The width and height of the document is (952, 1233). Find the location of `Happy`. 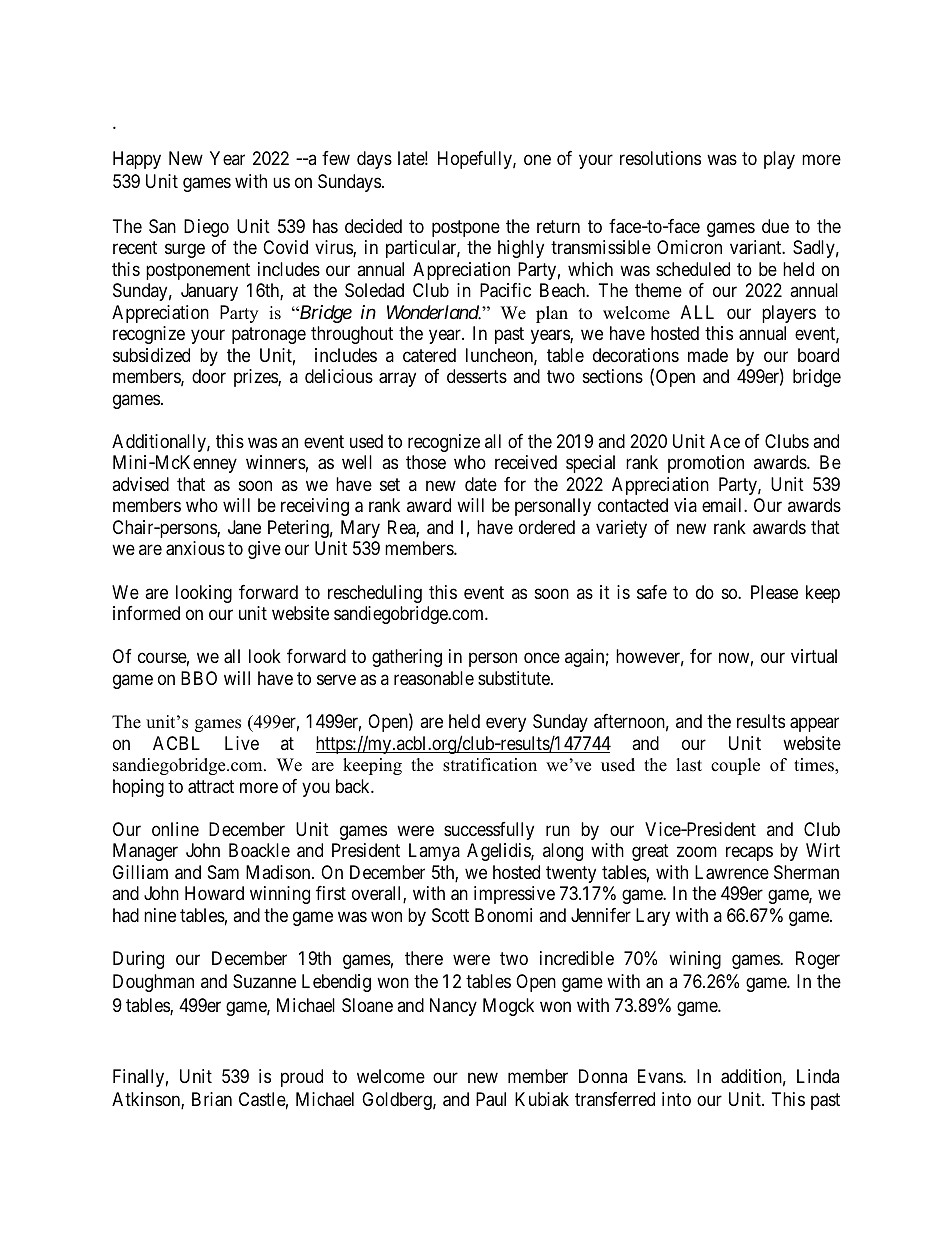

Happy is located at coordinates (137, 160).
